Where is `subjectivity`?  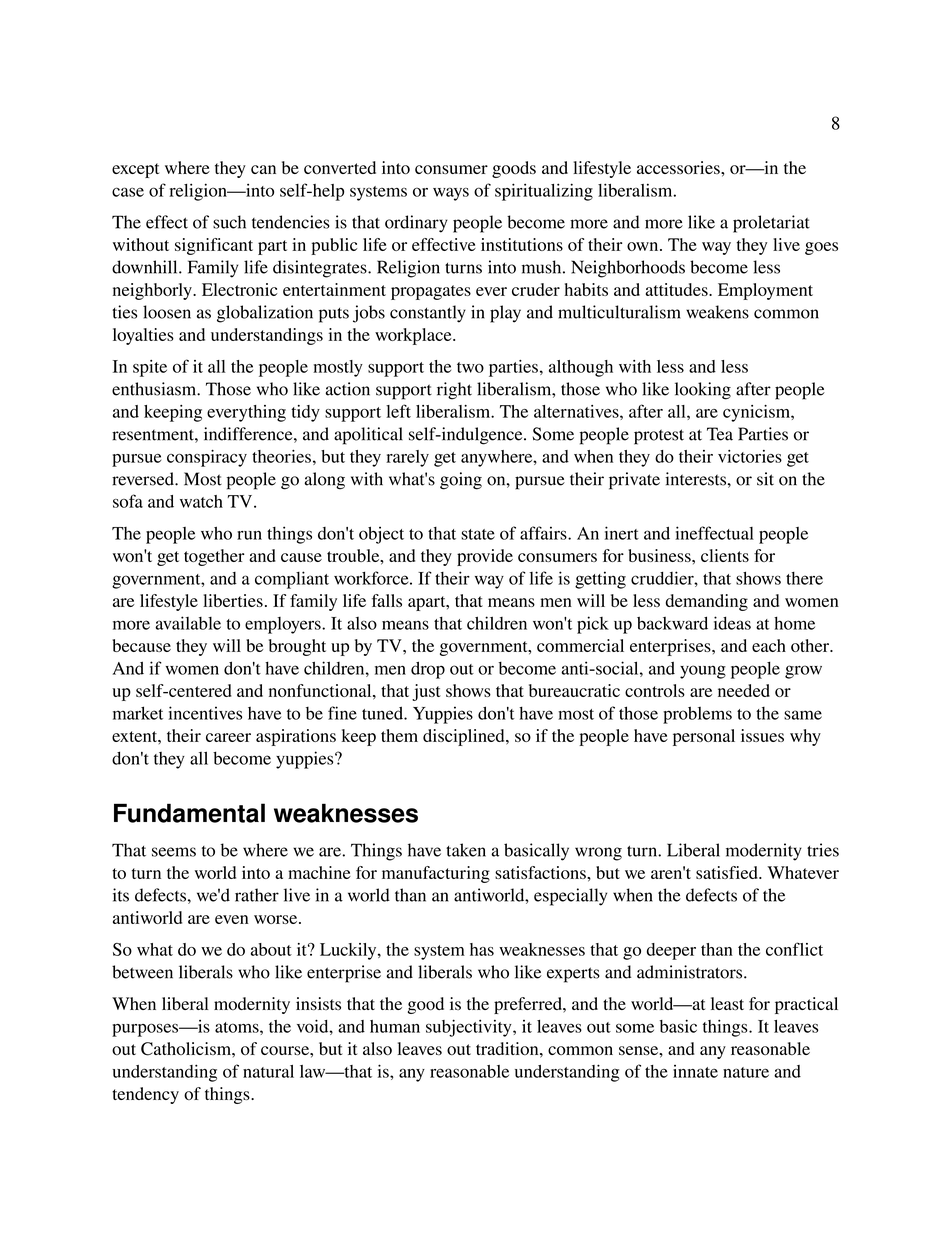 subjectivity is located at coordinates (470, 1028).
